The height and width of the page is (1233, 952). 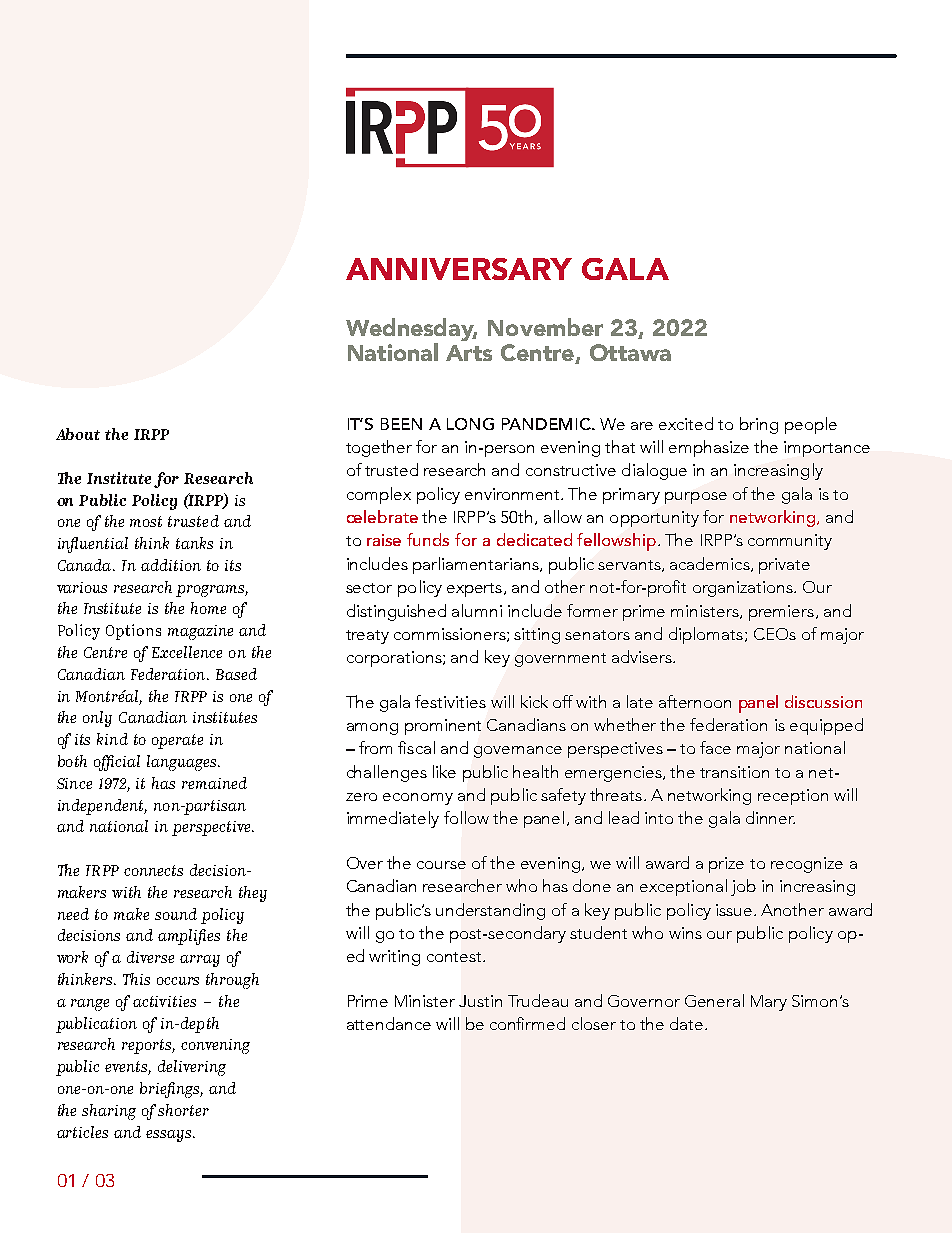 I want to click on environment, so click(x=514, y=494).
